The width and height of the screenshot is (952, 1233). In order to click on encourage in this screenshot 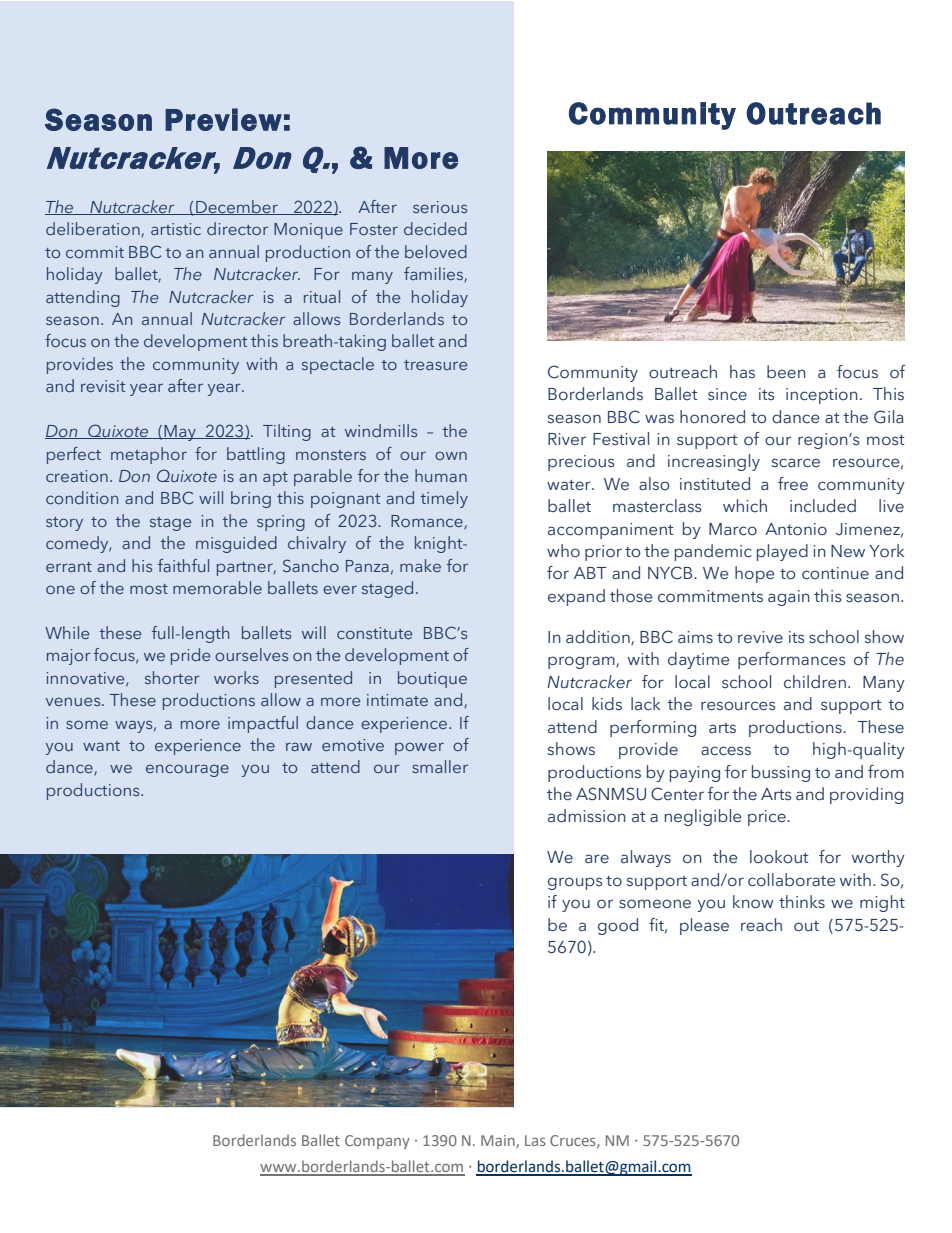, I will do `click(187, 770)`.
